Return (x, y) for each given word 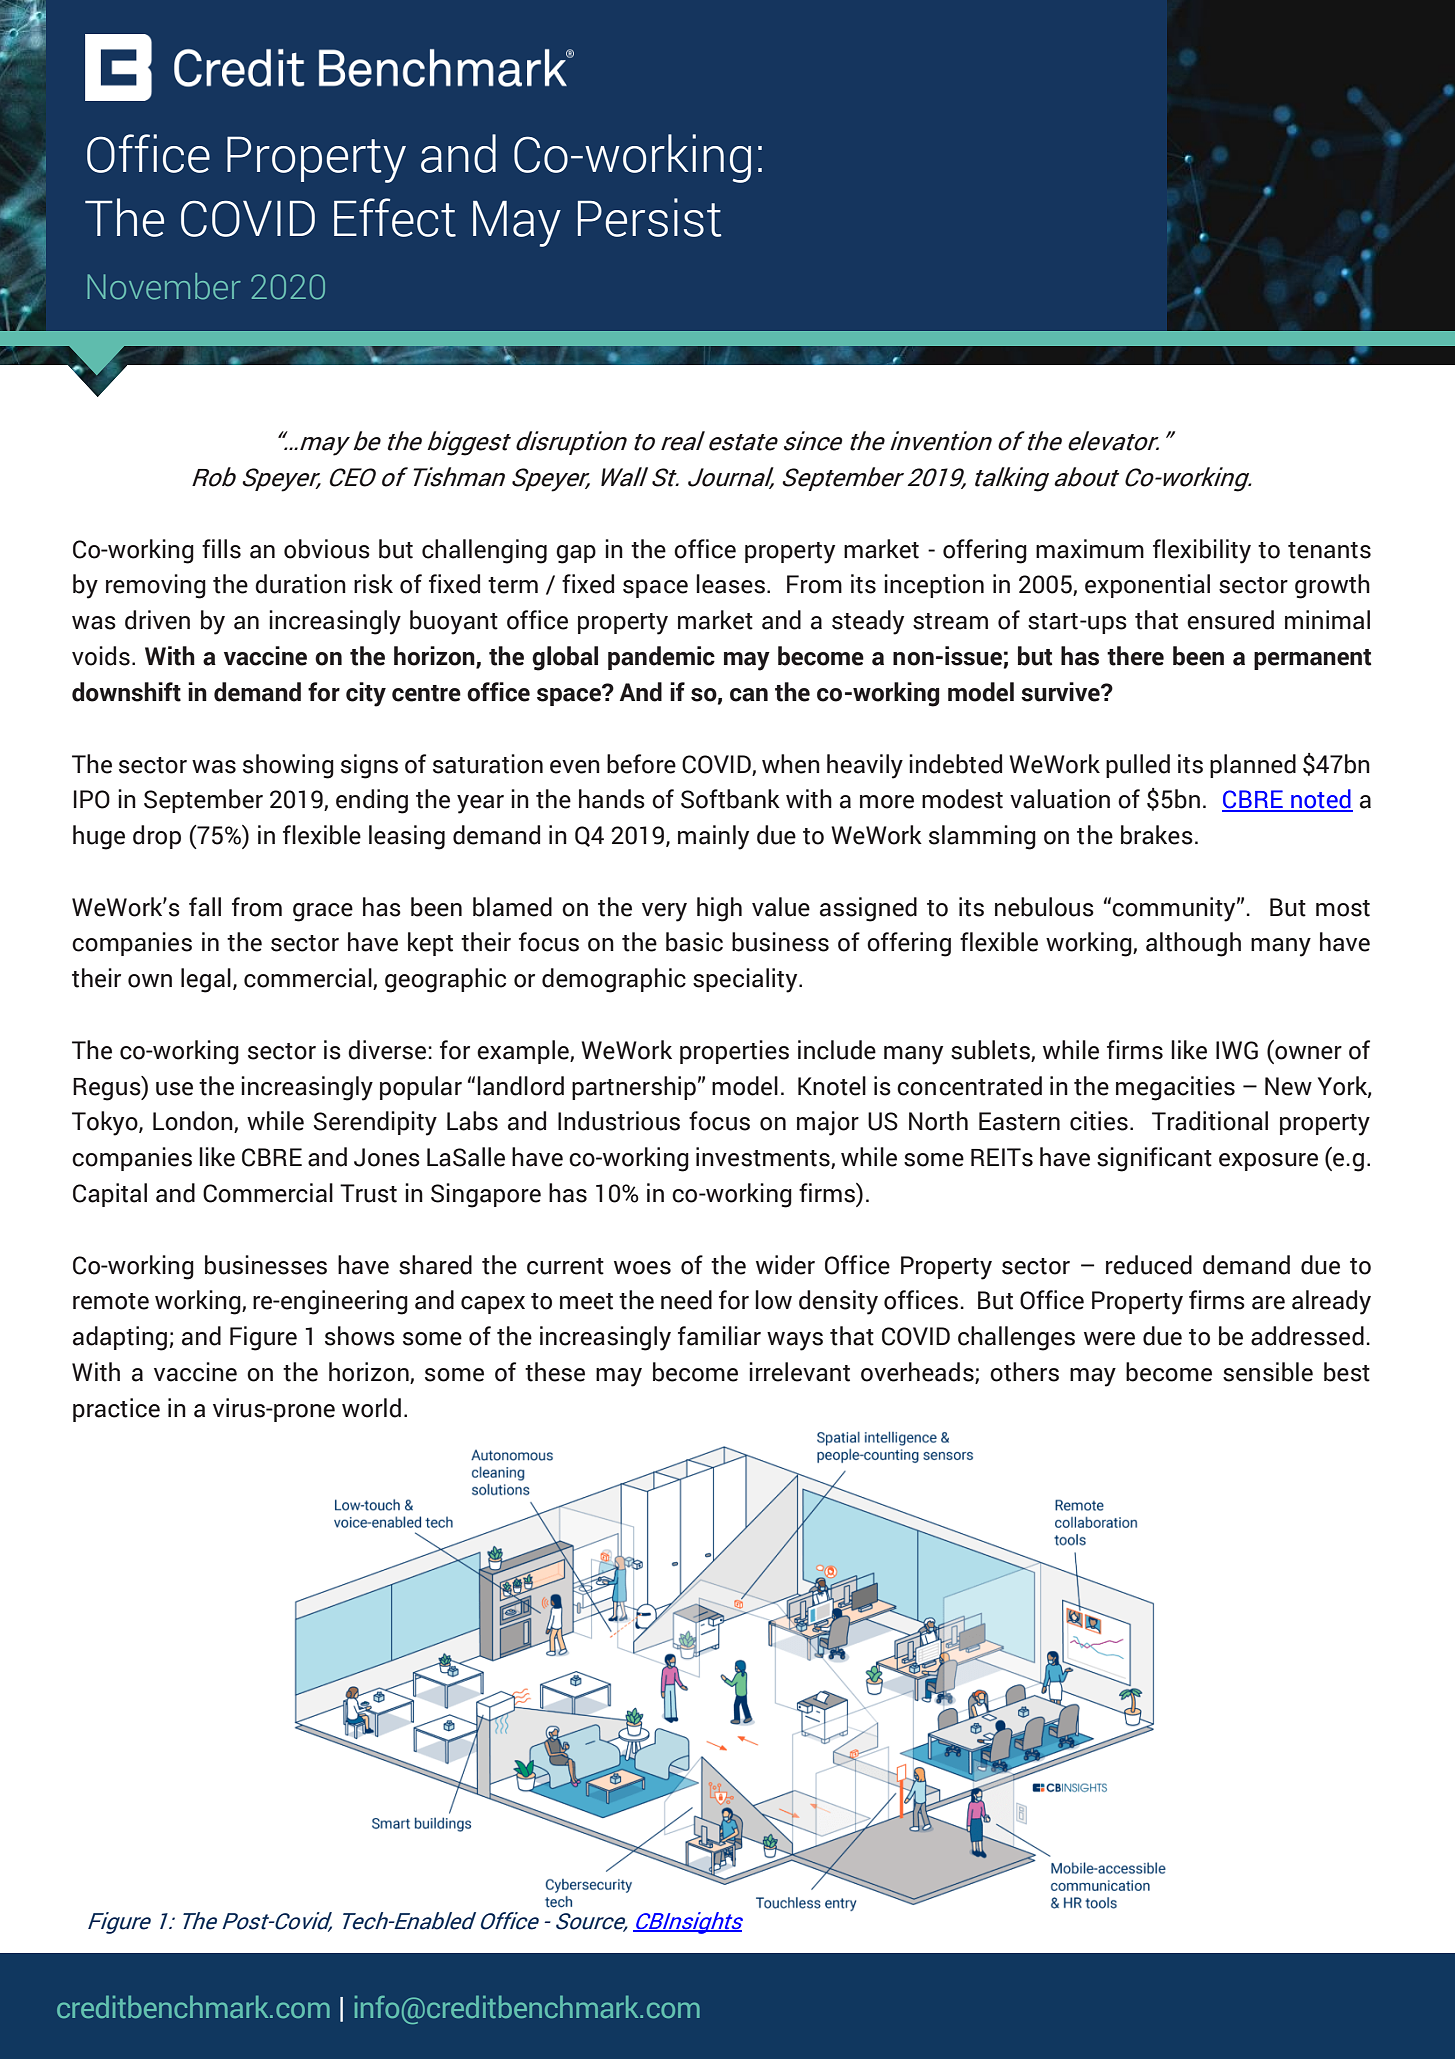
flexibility (1202, 551)
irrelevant (799, 1372)
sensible (1268, 1372)
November (164, 286)
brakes (1157, 835)
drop (157, 837)
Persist (650, 217)
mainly (713, 837)
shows (360, 1336)
